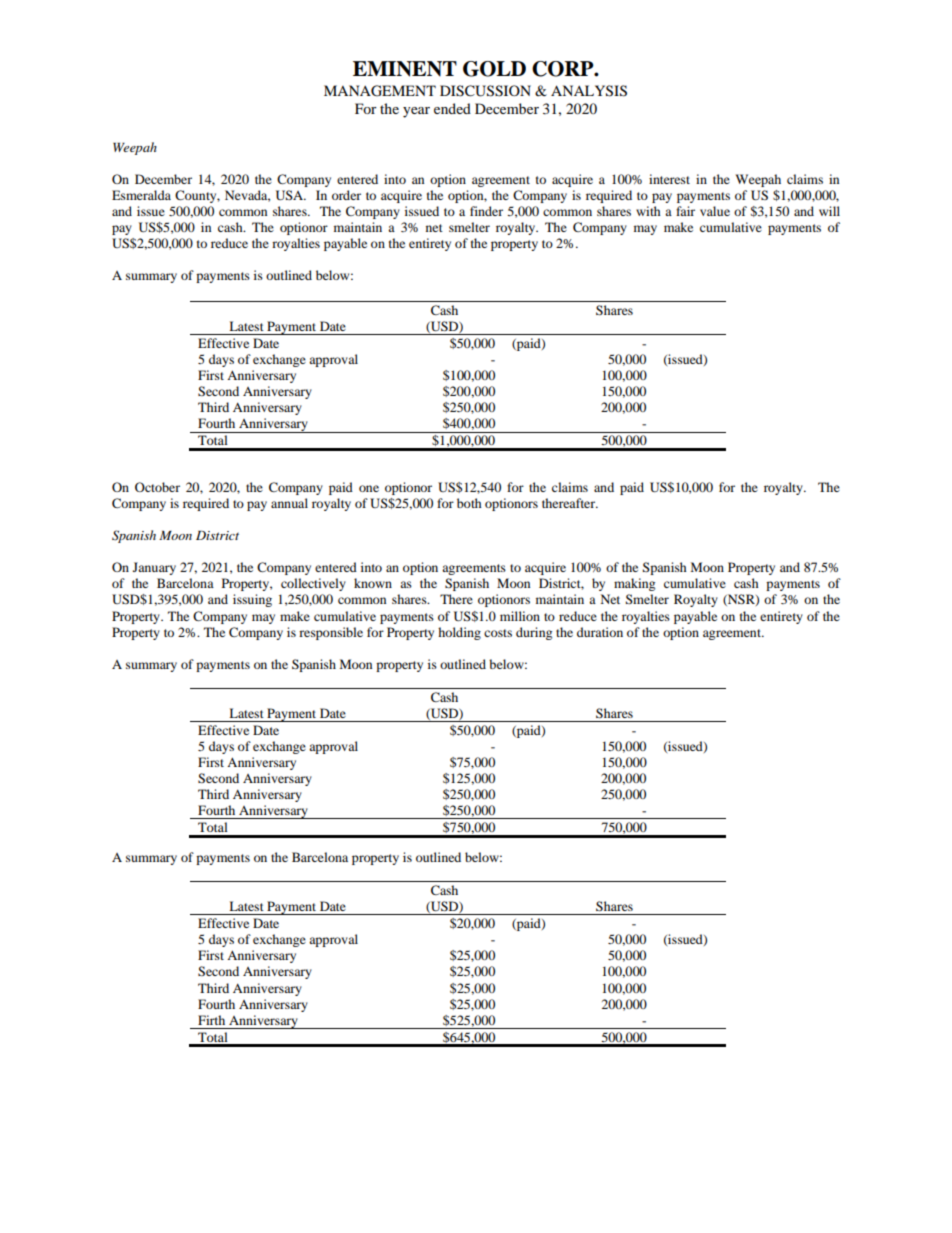  Describe the element at coordinates (331, 633) in the image. I see `responsible` at that location.
